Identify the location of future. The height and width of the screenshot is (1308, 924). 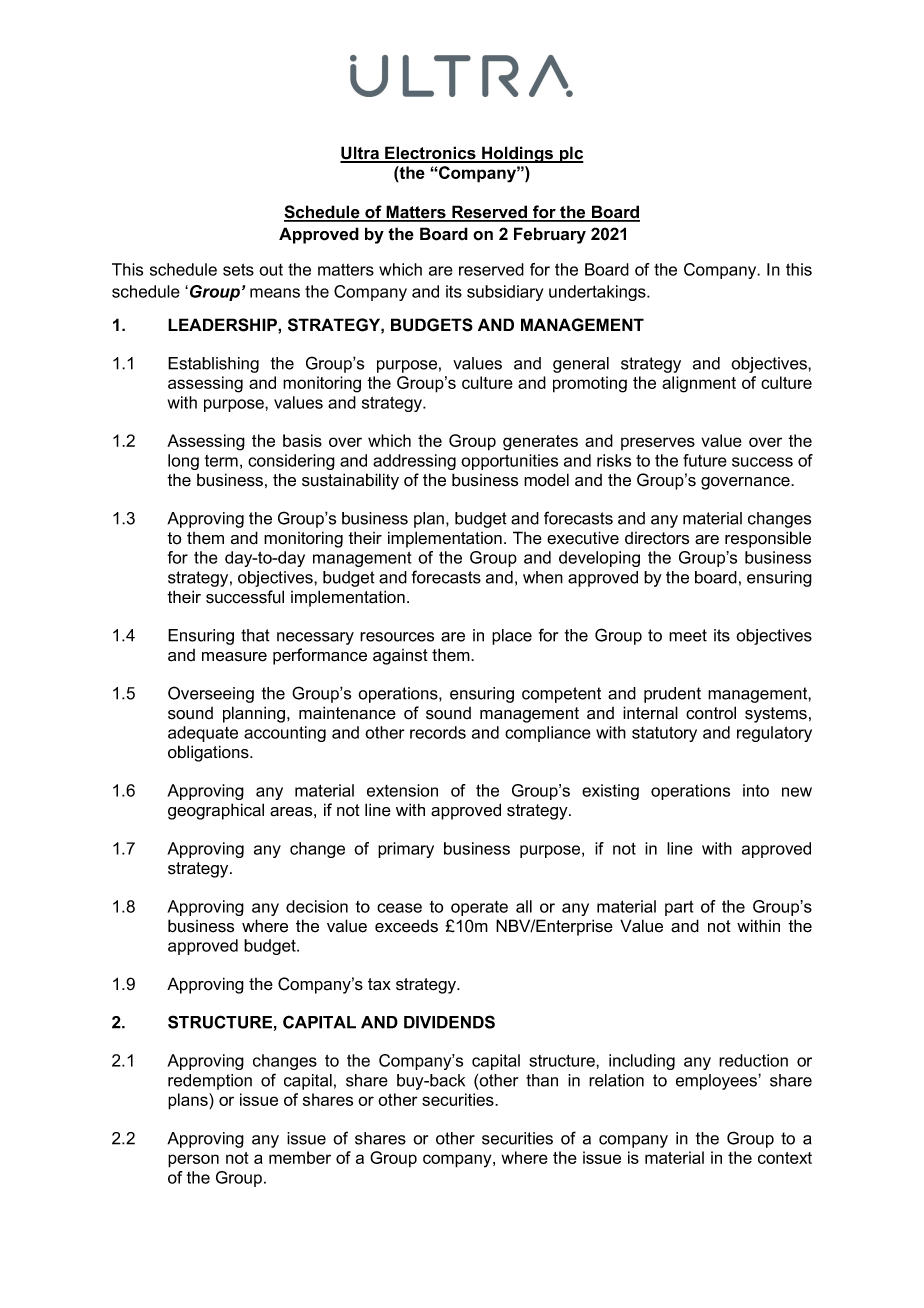
(705, 460).
